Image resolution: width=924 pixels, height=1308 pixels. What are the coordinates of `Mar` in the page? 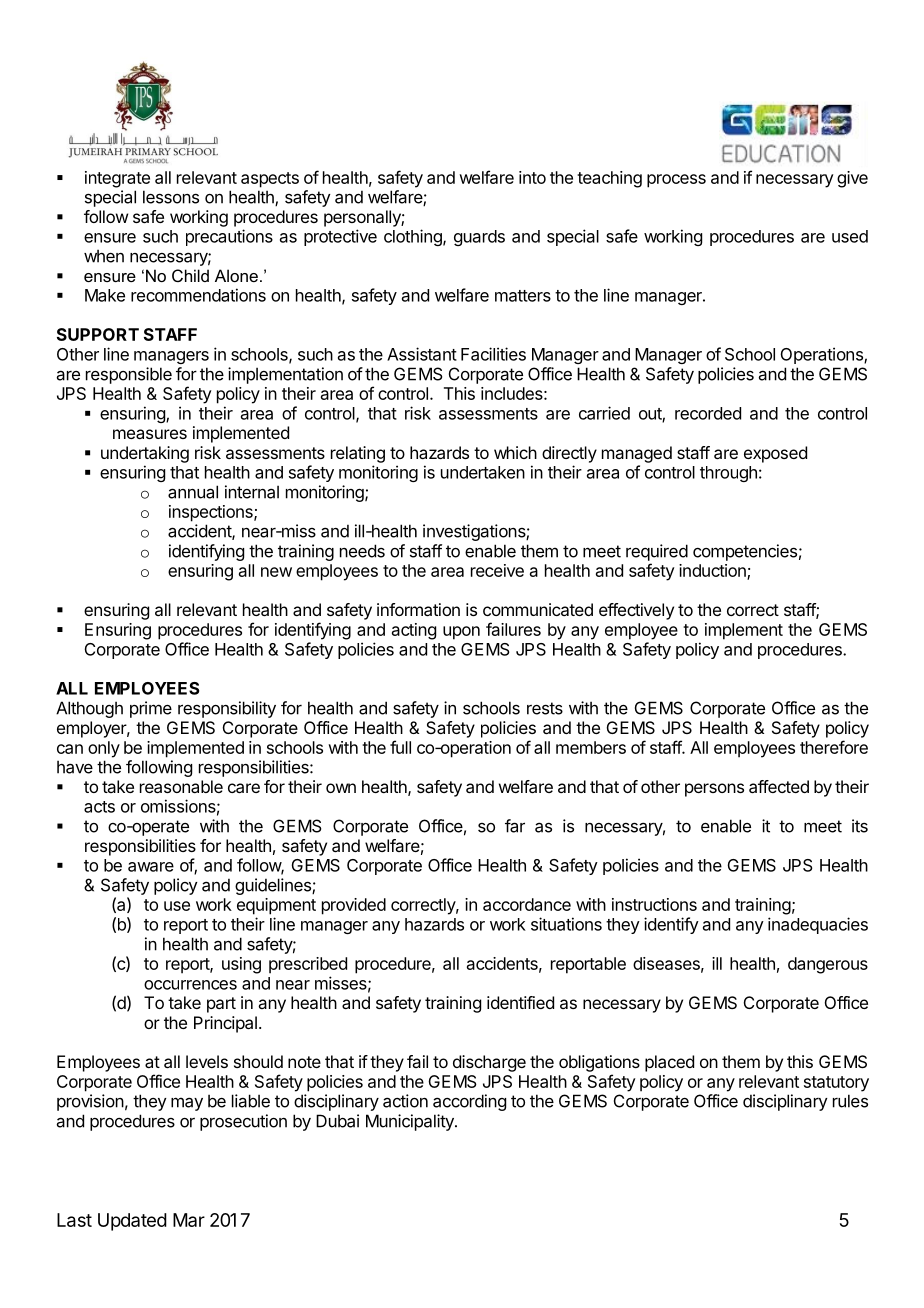 It's located at (189, 1220).
